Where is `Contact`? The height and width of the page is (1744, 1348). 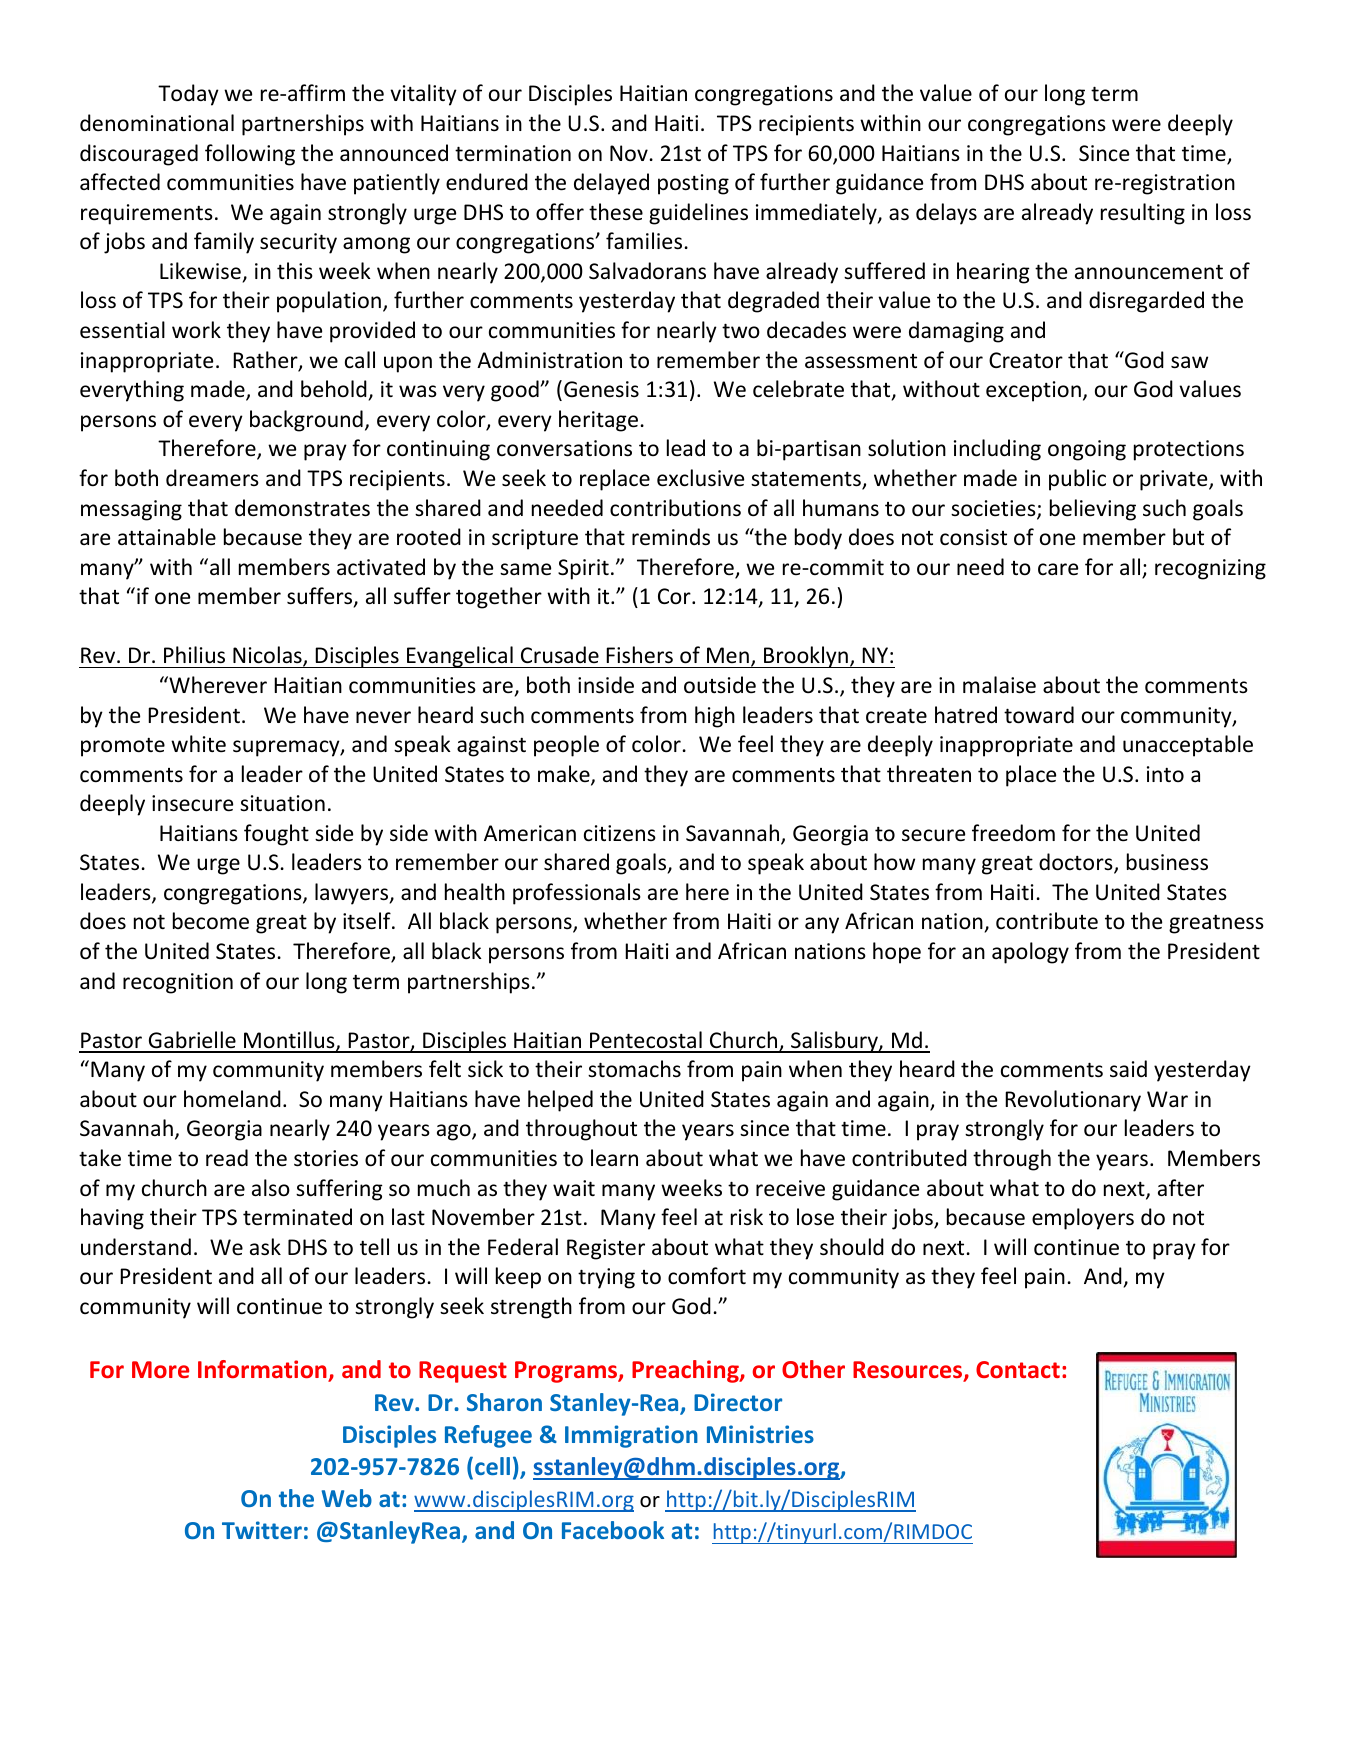
Contact is located at coordinates (1018, 1369).
